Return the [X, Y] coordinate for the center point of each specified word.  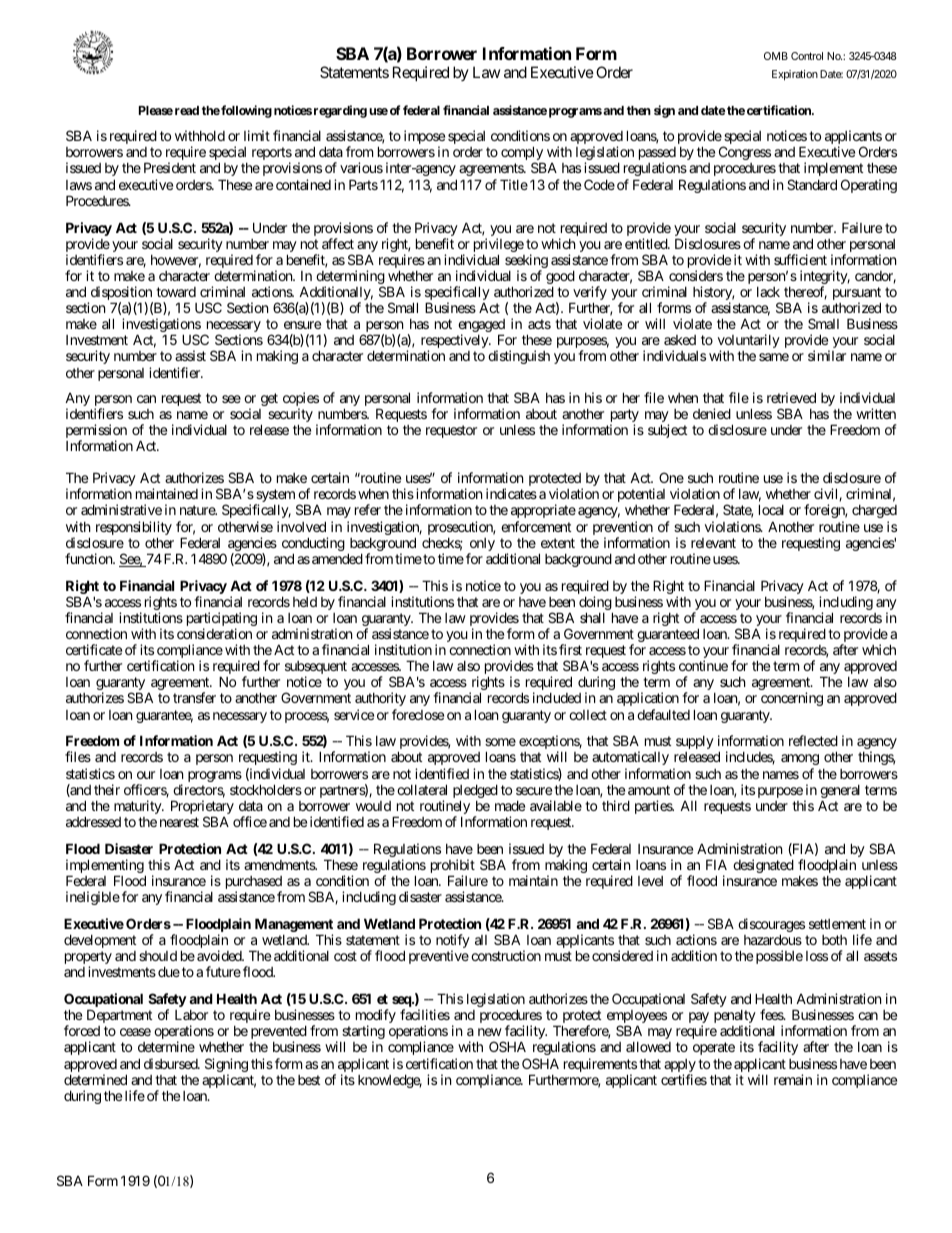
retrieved [791, 397]
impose [424, 138]
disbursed [171, 1063]
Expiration [795, 75]
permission [96, 432]
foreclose [418, 714]
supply [695, 742]
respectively [455, 342]
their [107, 789]
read [187, 110]
